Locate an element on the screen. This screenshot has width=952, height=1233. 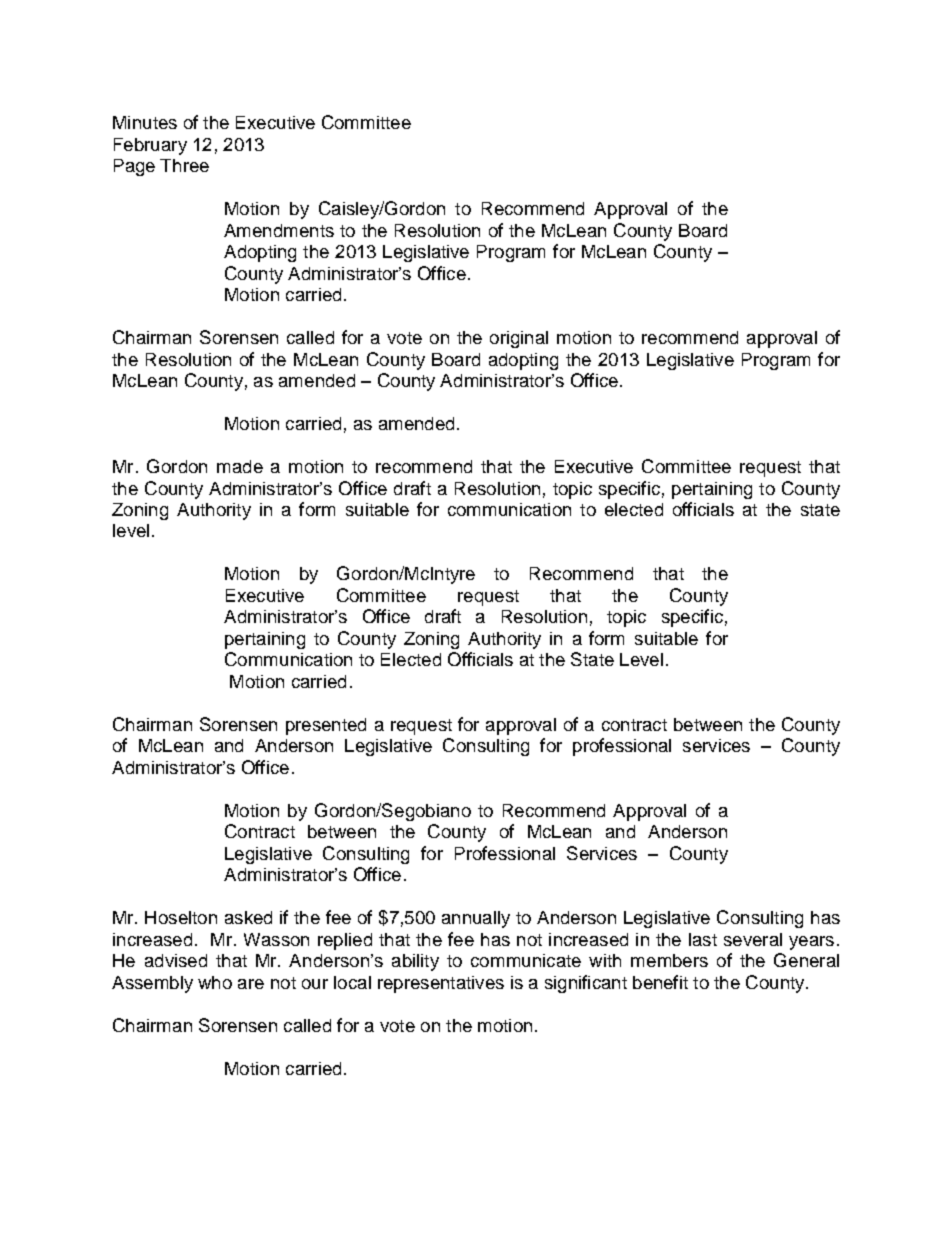
asked is located at coordinates (248, 917).
